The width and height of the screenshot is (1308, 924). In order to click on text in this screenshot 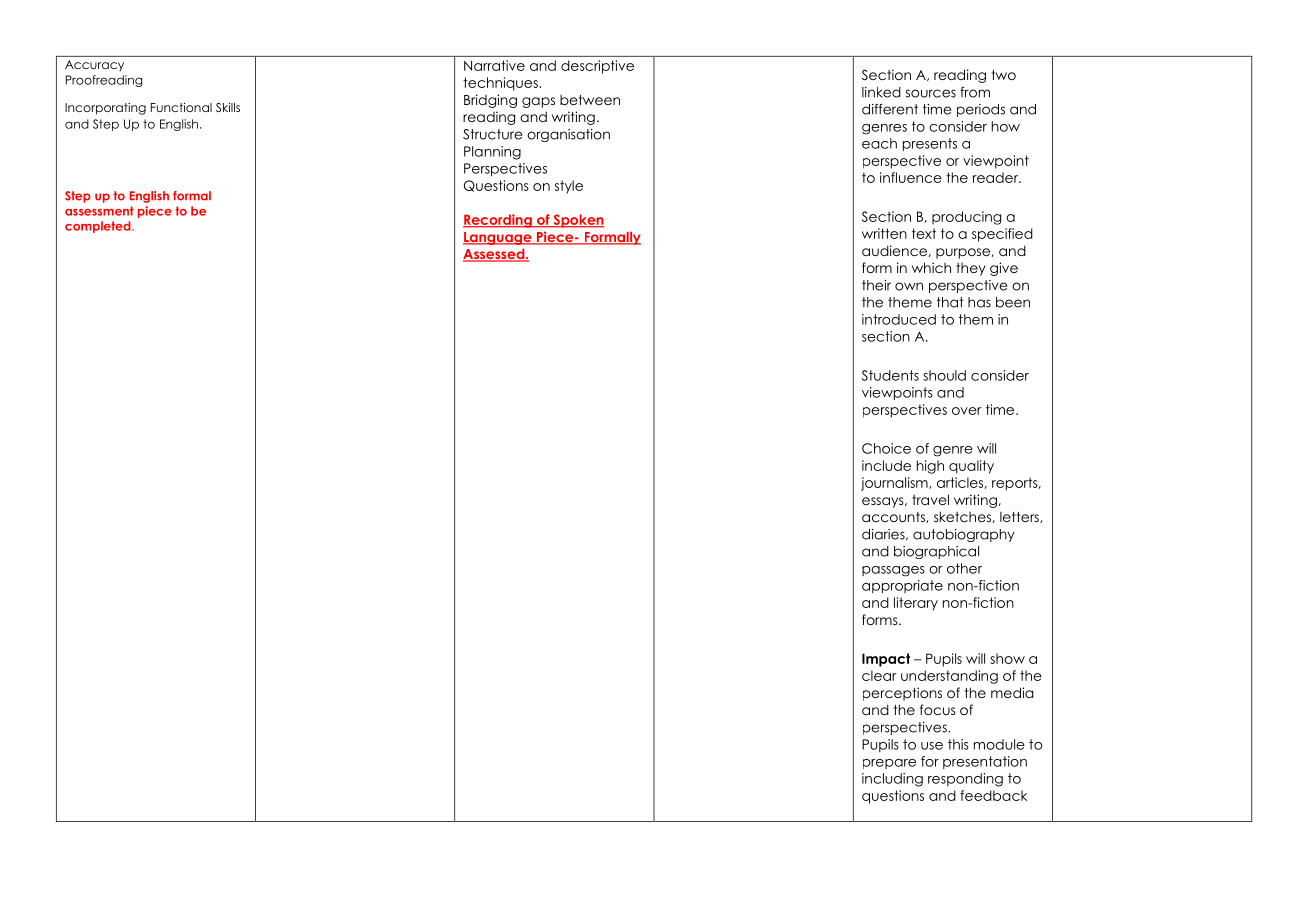, I will do `click(924, 233)`.
